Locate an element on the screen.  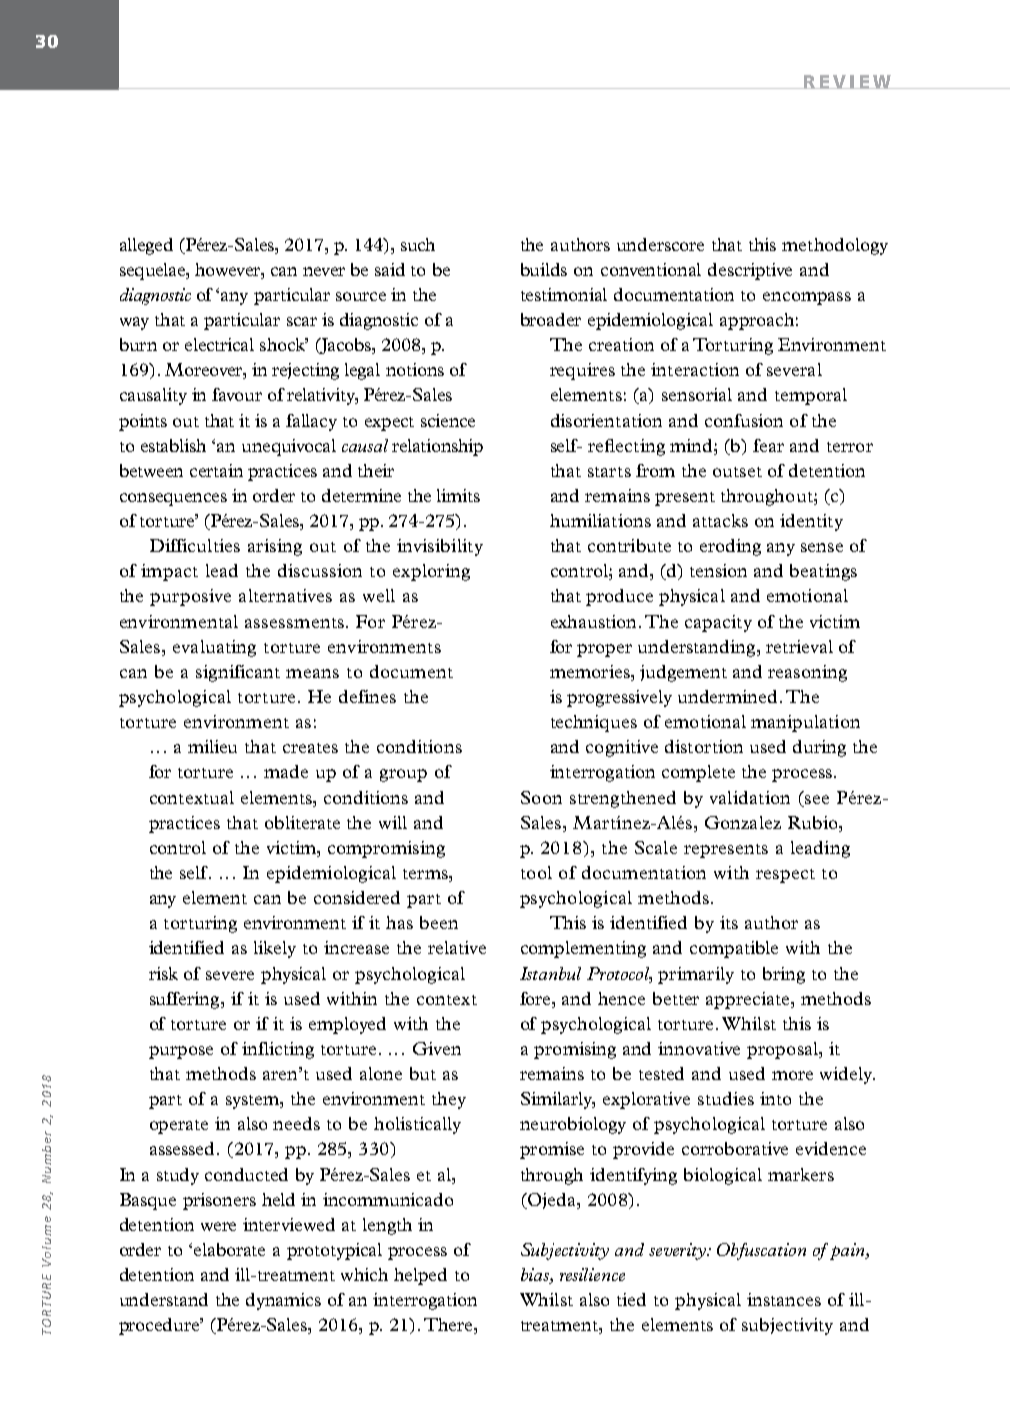
instances is located at coordinates (784, 1299).
